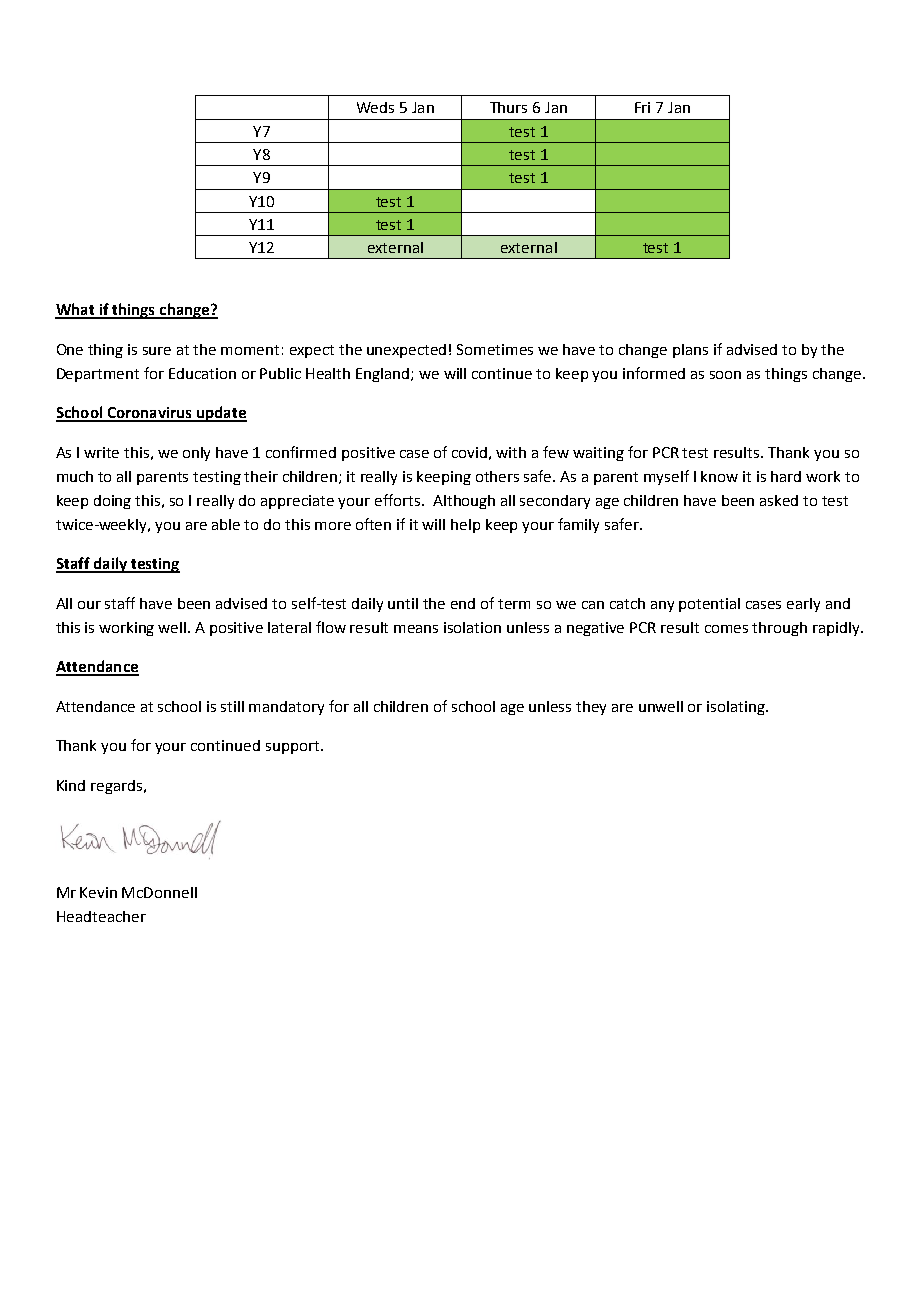 This page has height=1308, width=924. What do you see at coordinates (375, 107) in the page?
I see `Weds` at bounding box center [375, 107].
